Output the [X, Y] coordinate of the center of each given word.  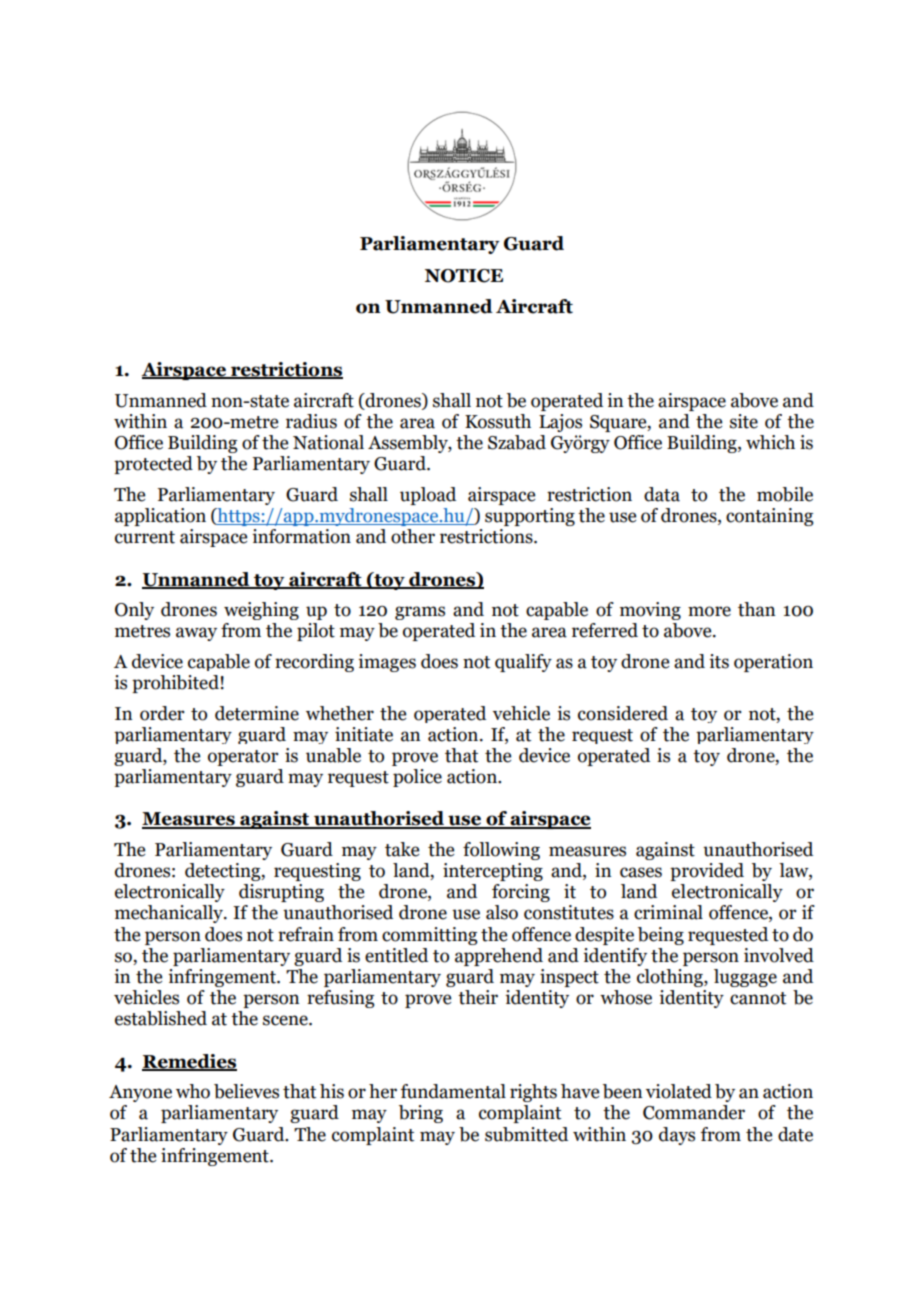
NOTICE [464, 276]
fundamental [453, 1091]
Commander [694, 1112]
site [744, 421]
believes [246, 1091]
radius [311, 421]
